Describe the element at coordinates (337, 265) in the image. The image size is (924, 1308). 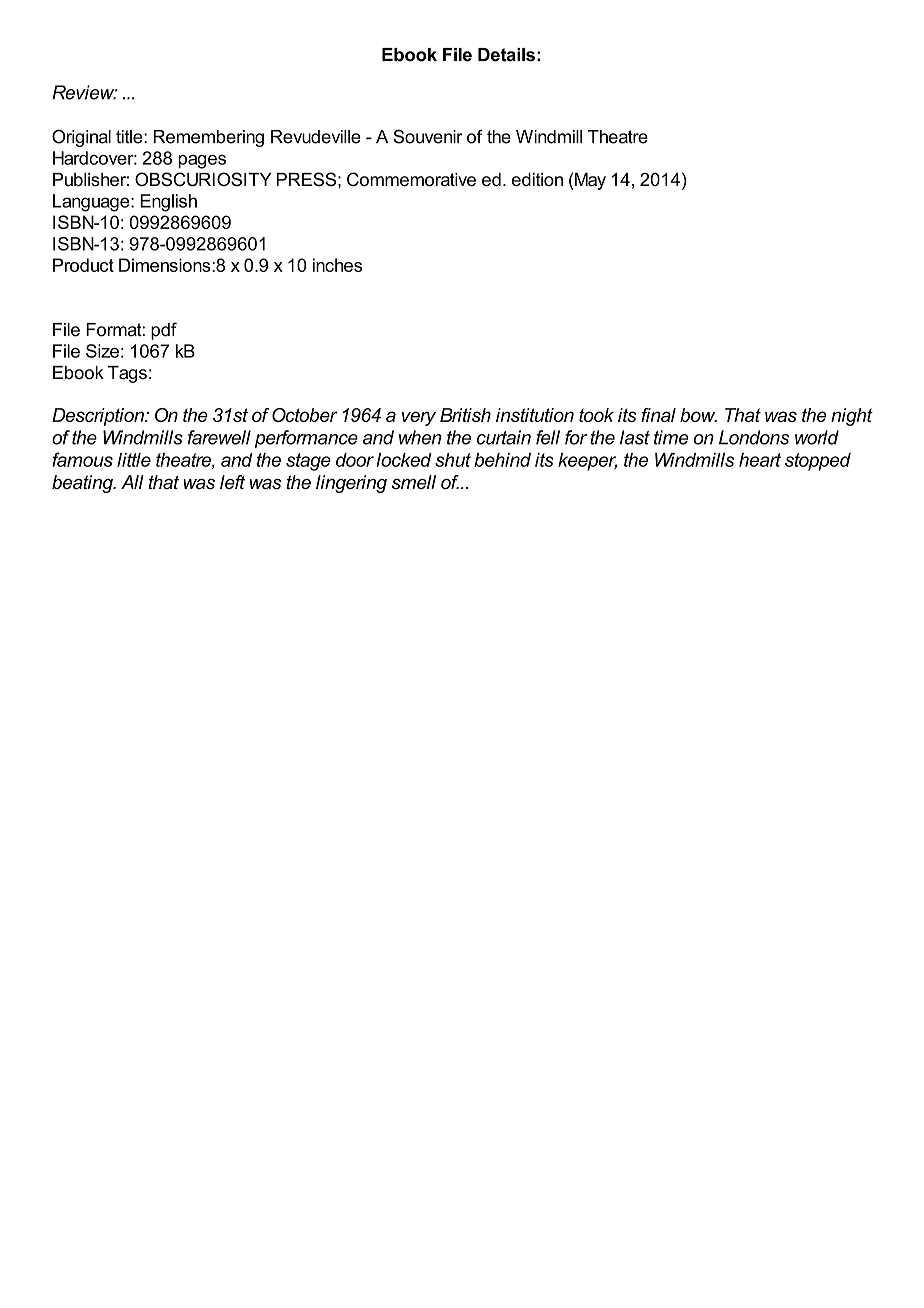
I see `inches` at that location.
